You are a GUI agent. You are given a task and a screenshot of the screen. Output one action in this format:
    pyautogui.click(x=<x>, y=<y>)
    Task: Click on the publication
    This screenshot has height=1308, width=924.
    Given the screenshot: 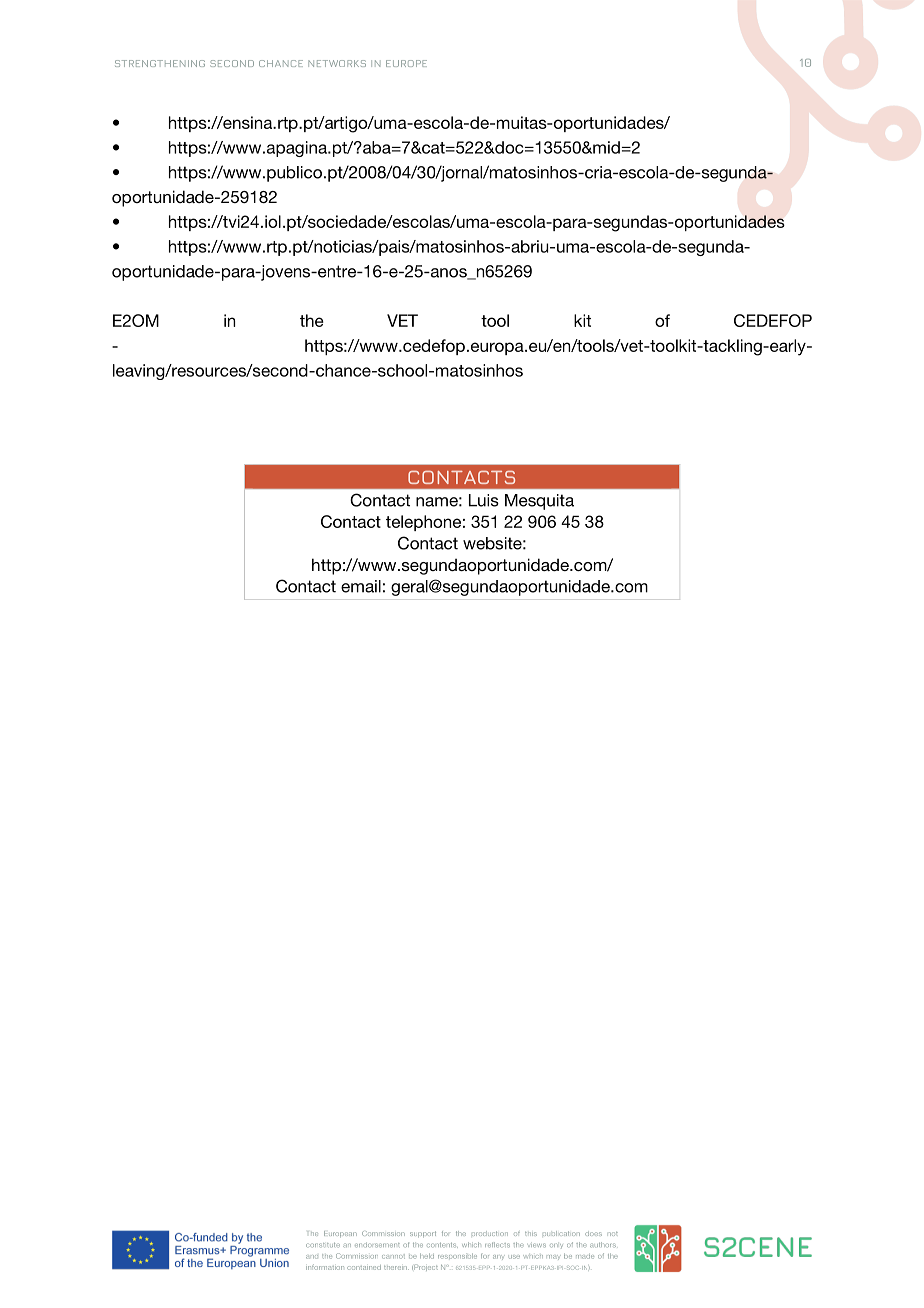 What is the action you would take?
    pyautogui.click(x=561, y=1233)
